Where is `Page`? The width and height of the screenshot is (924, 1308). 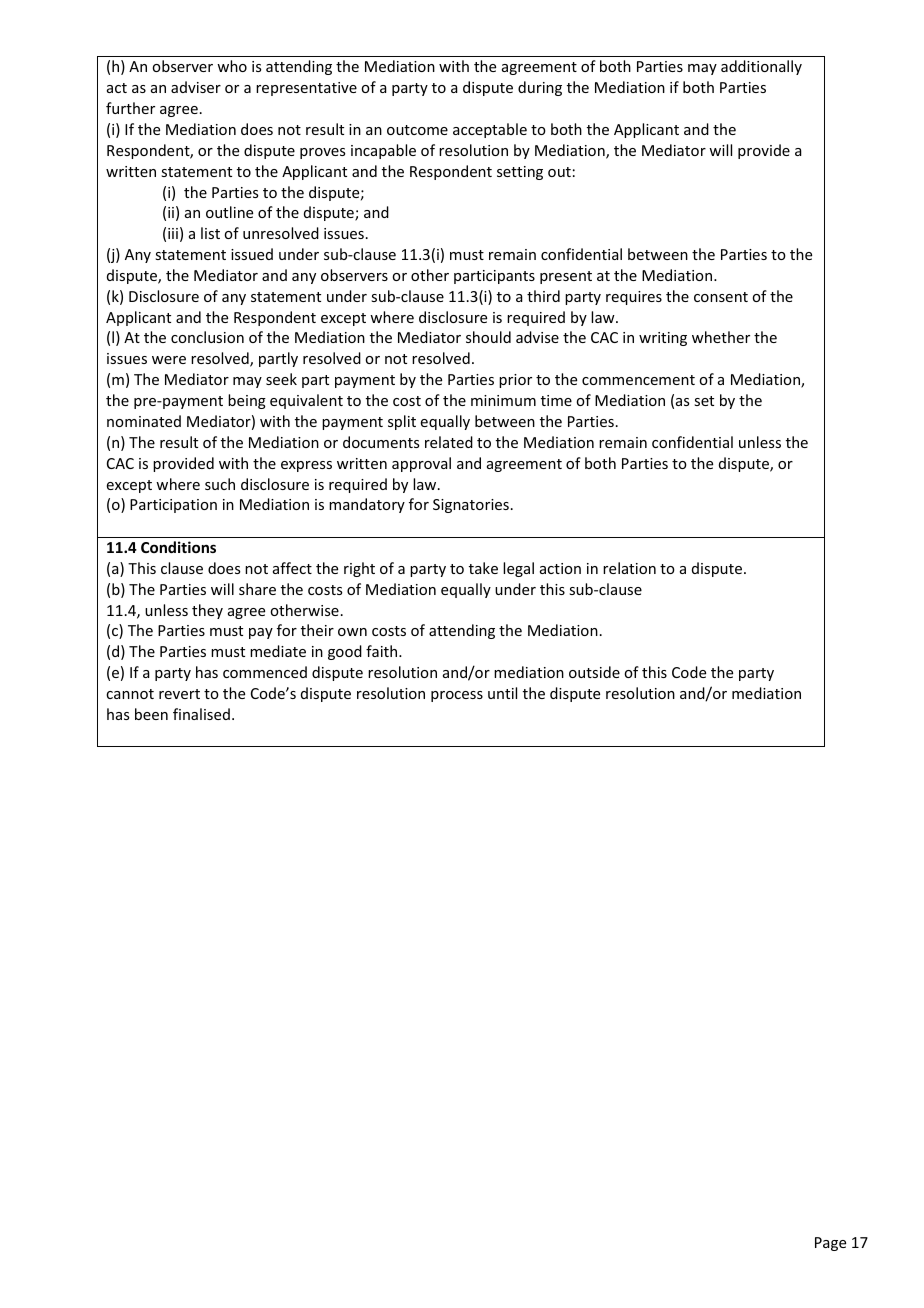
Page is located at coordinates (830, 1244).
